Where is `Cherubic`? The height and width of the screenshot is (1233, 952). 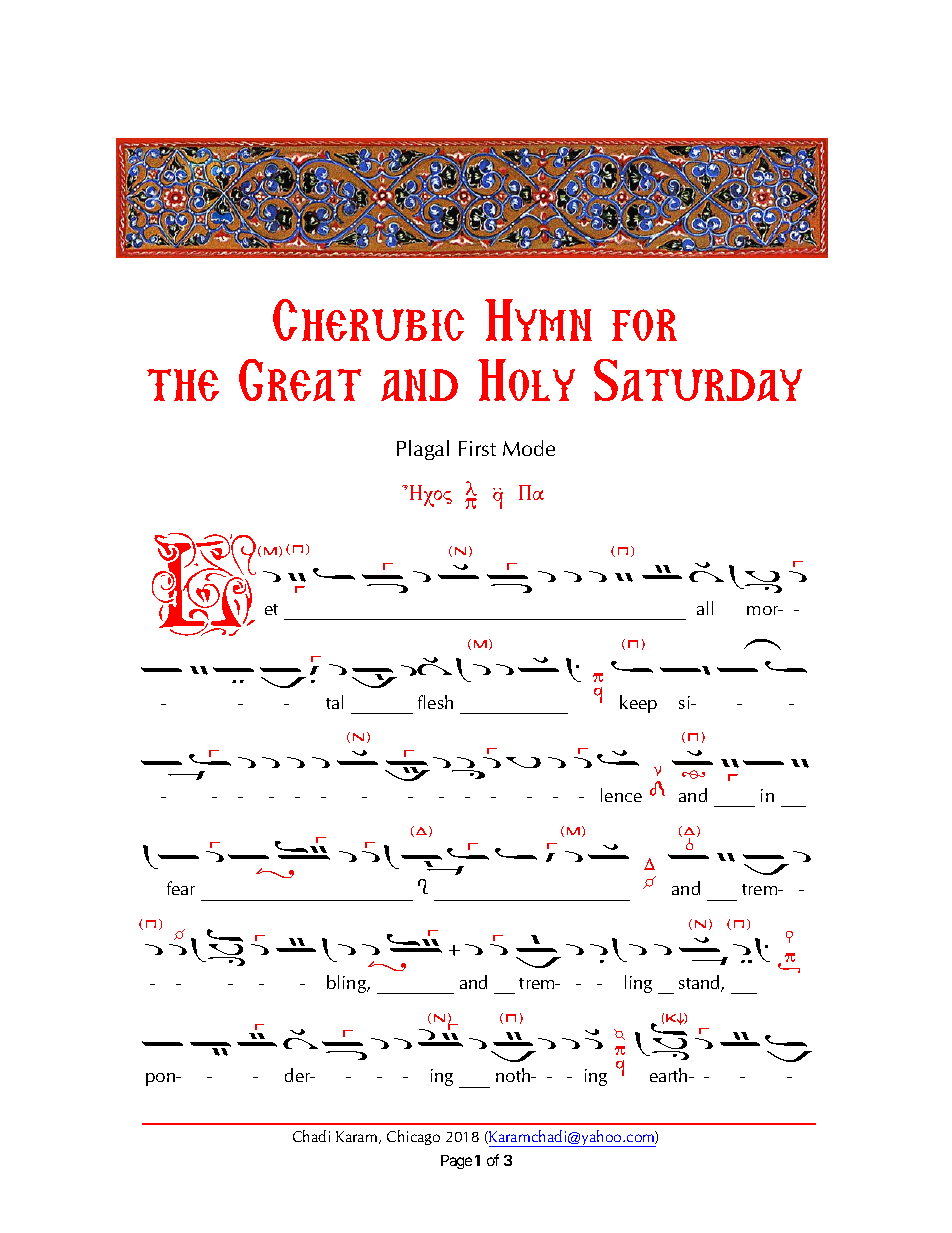 Cherubic is located at coordinates (368, 320).
